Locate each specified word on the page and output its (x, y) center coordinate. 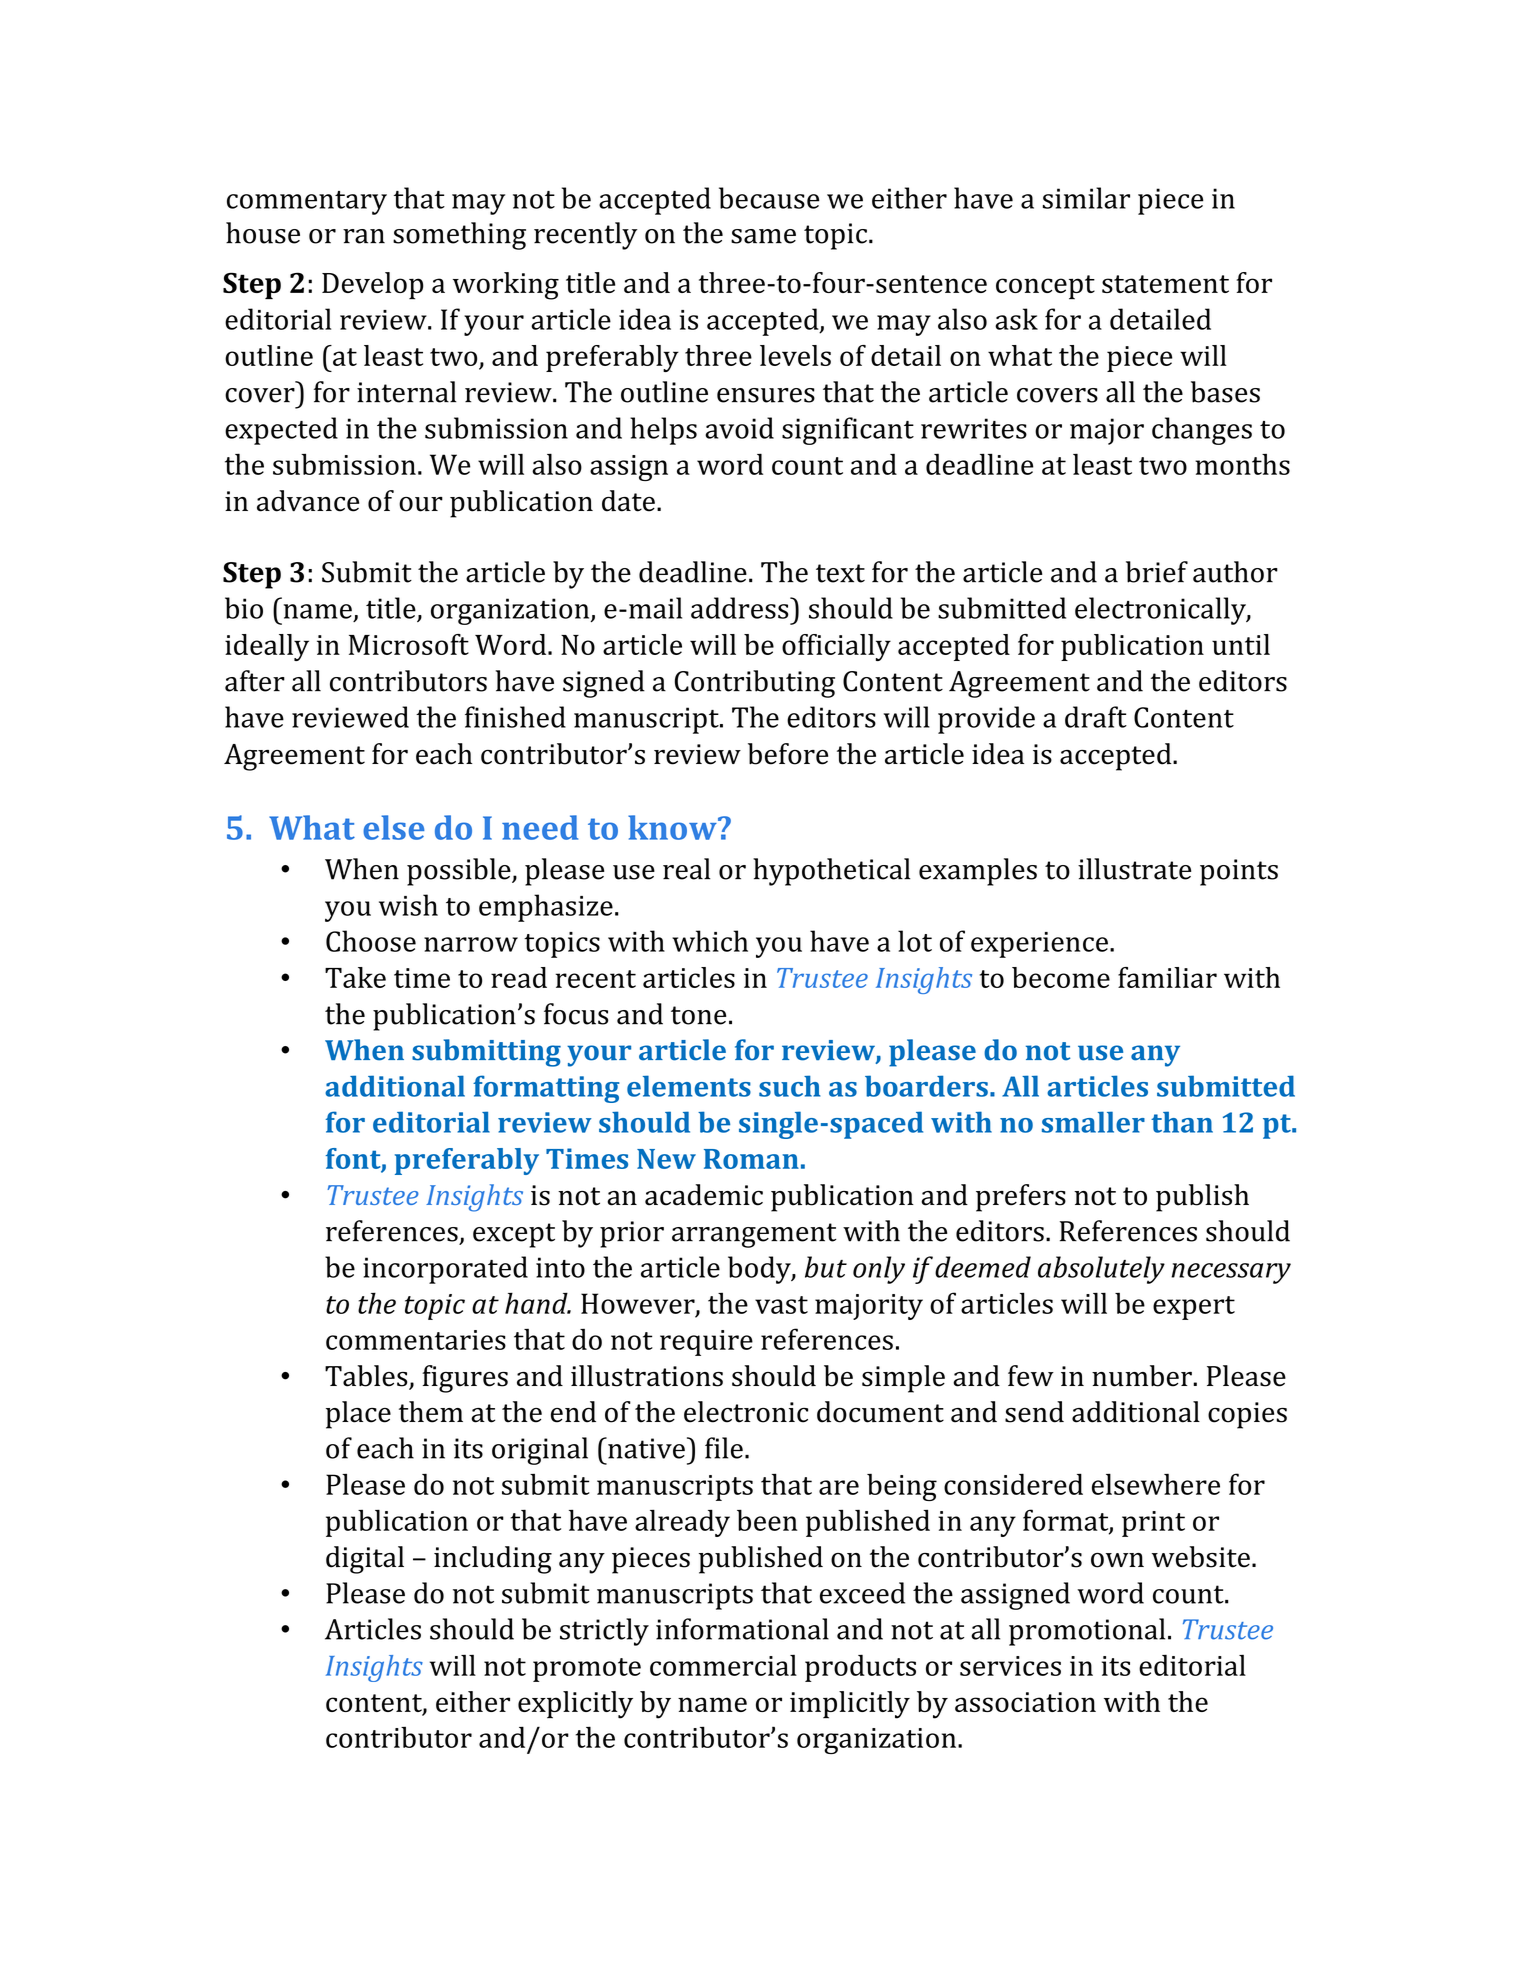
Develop (372, 286)
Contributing (755, 684)
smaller (1093, 1122)
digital (365, 1560)
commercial (723, 1665)
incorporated (445, 1270)
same (763, 236)
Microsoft (409, 644)
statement (1165, 284)
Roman (751, 1159)
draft (1096, 717)
